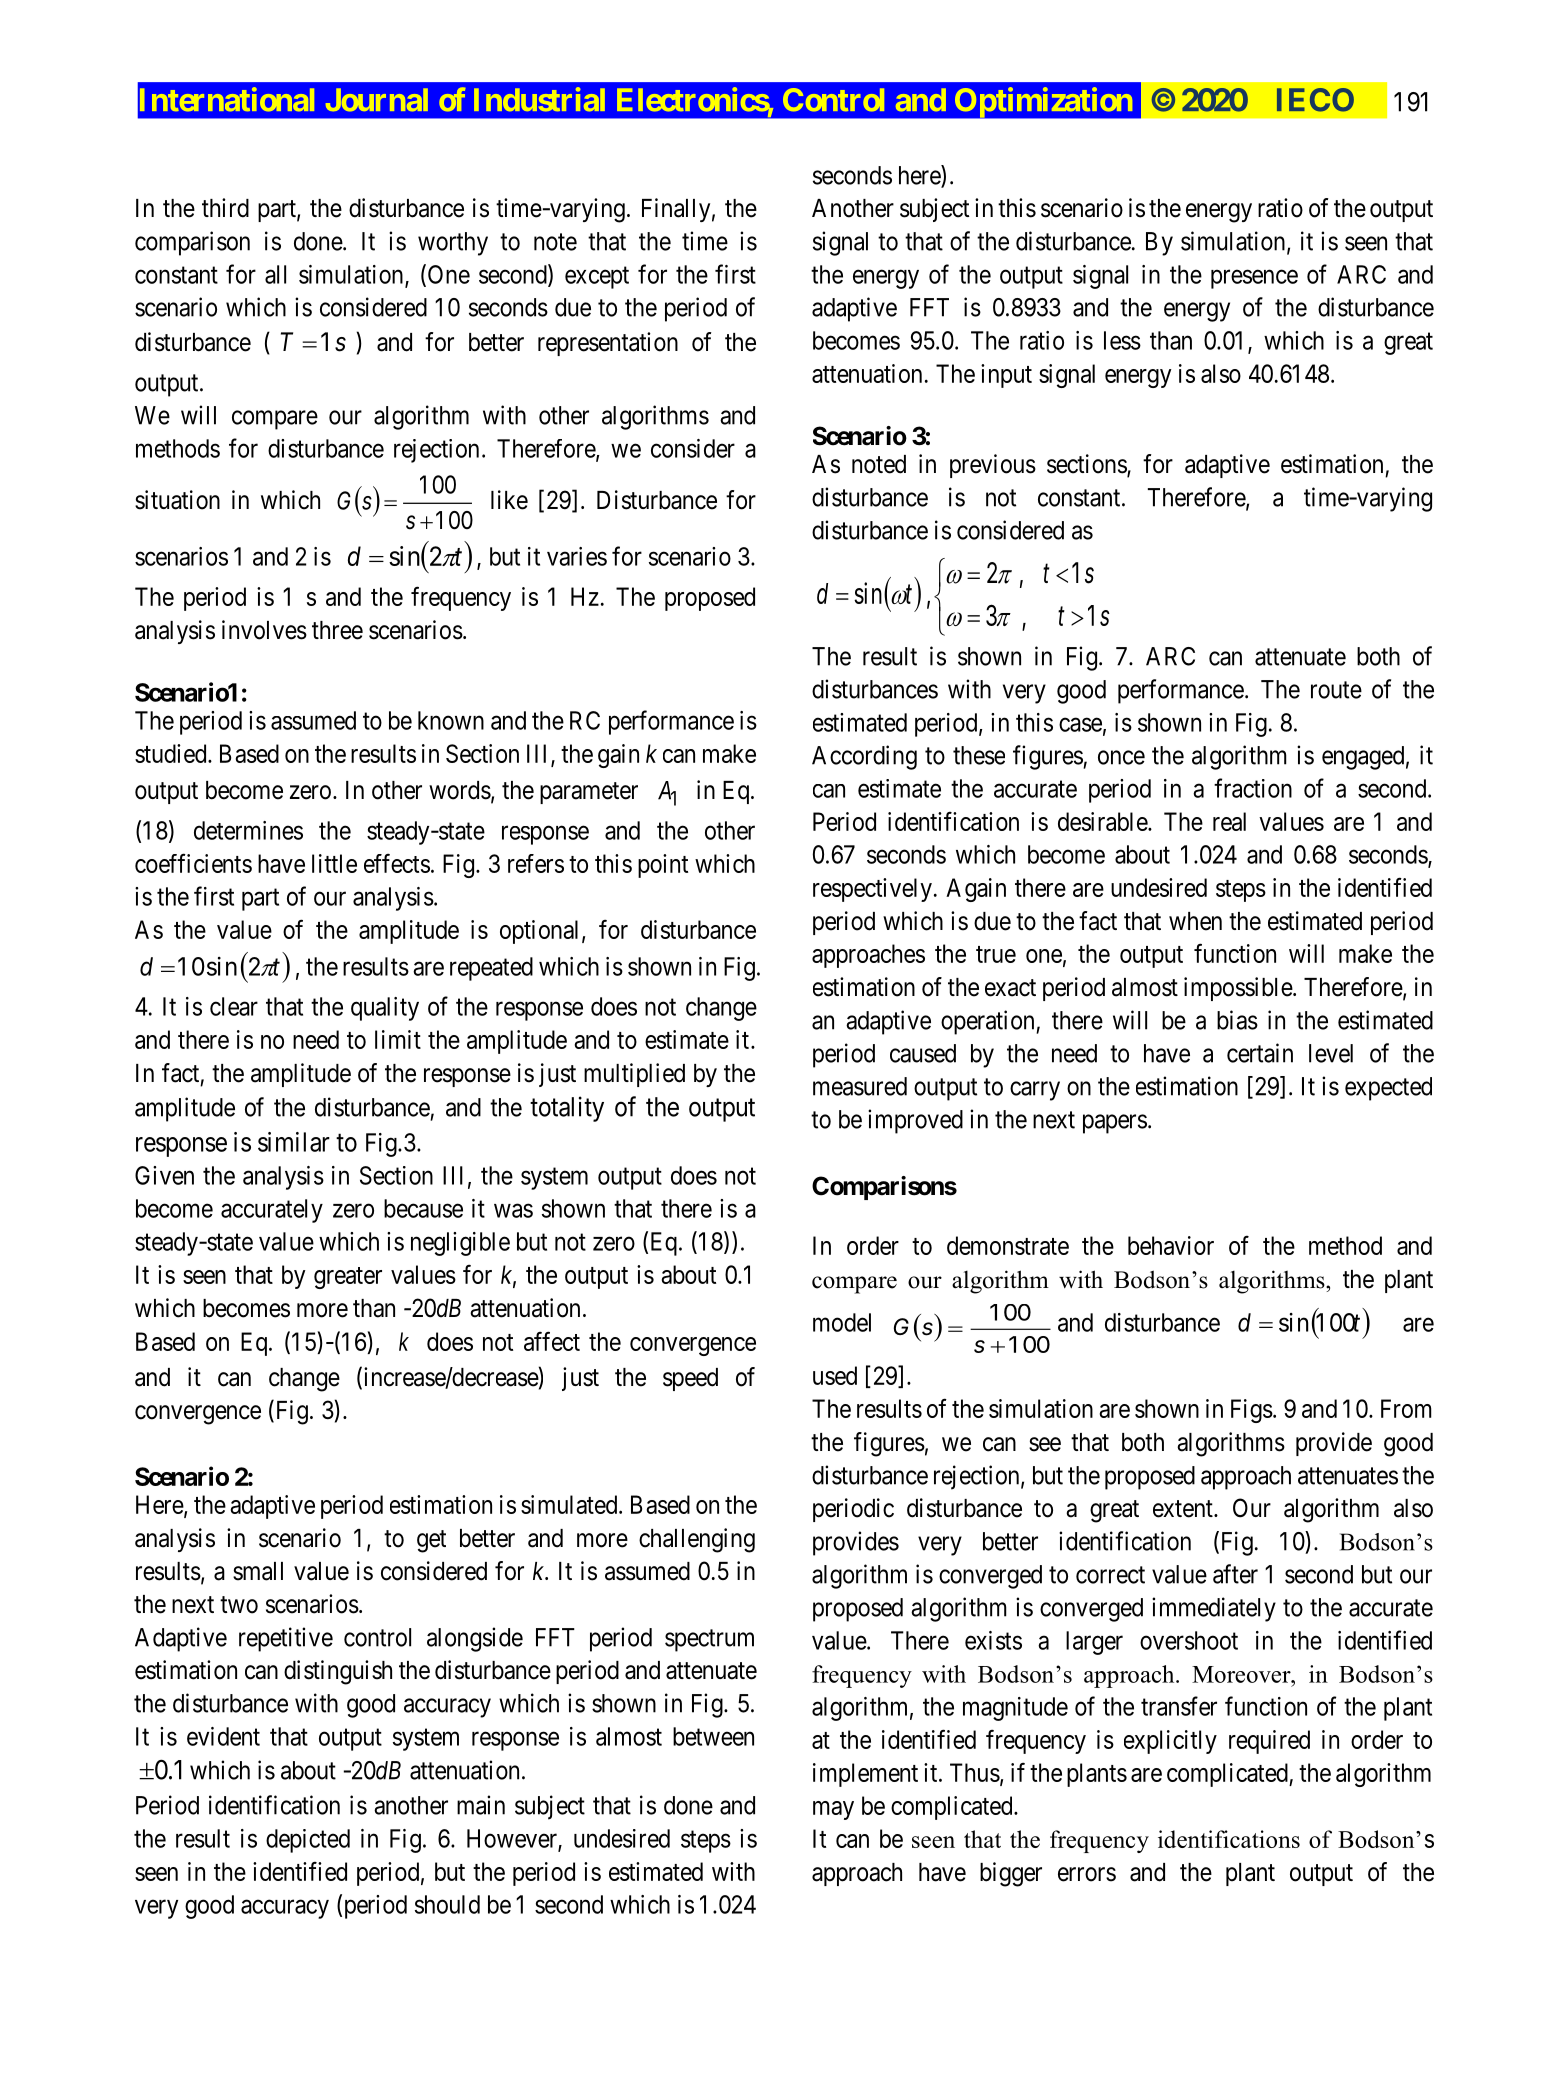 The image size is (1567, 2075). What do you see at coordinates (308, 1841) in the page?
I see `depicted` at bounding box center [308, 1841].
